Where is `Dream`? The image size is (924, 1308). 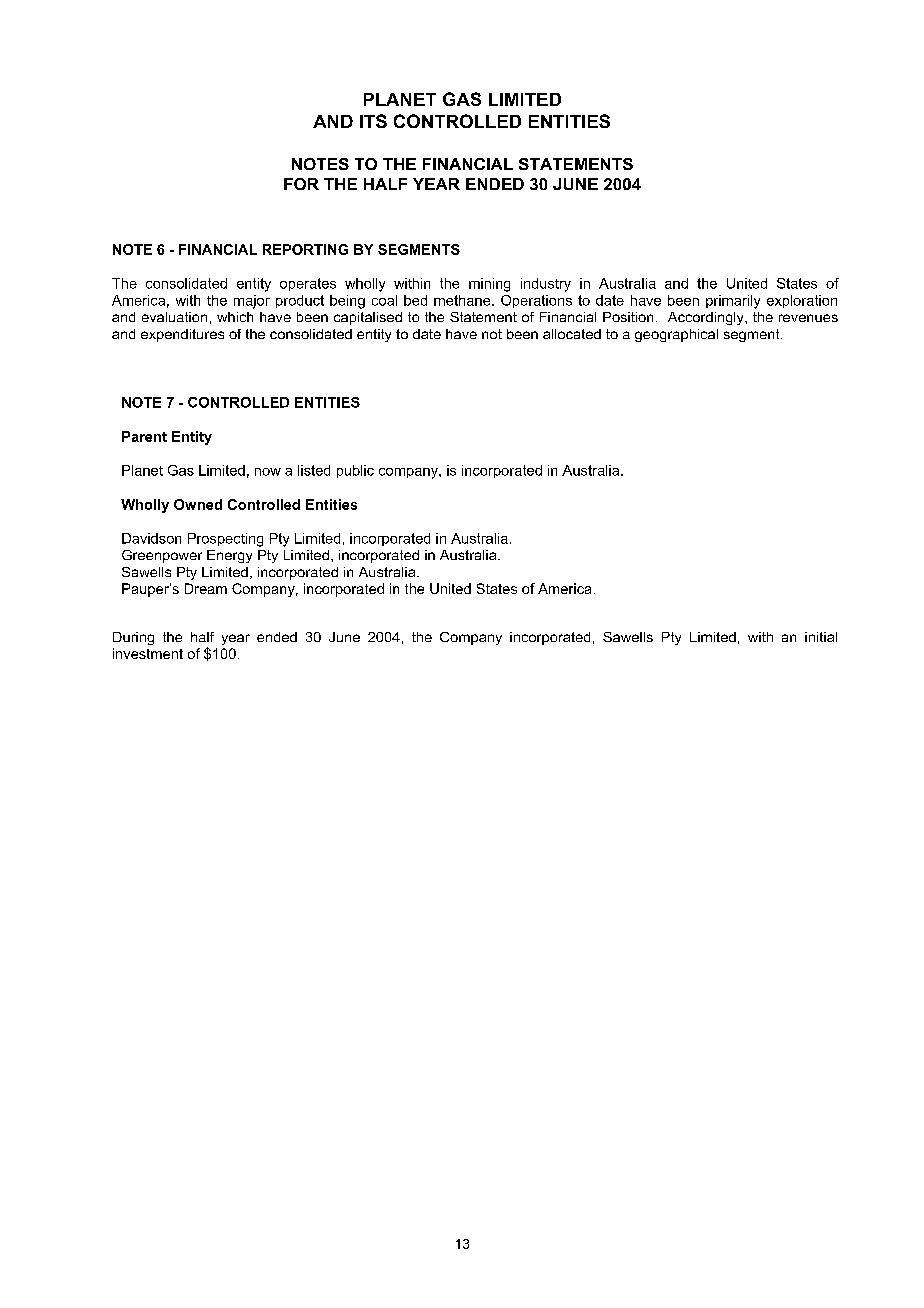
Dream is located at coordinates (206, 588).
